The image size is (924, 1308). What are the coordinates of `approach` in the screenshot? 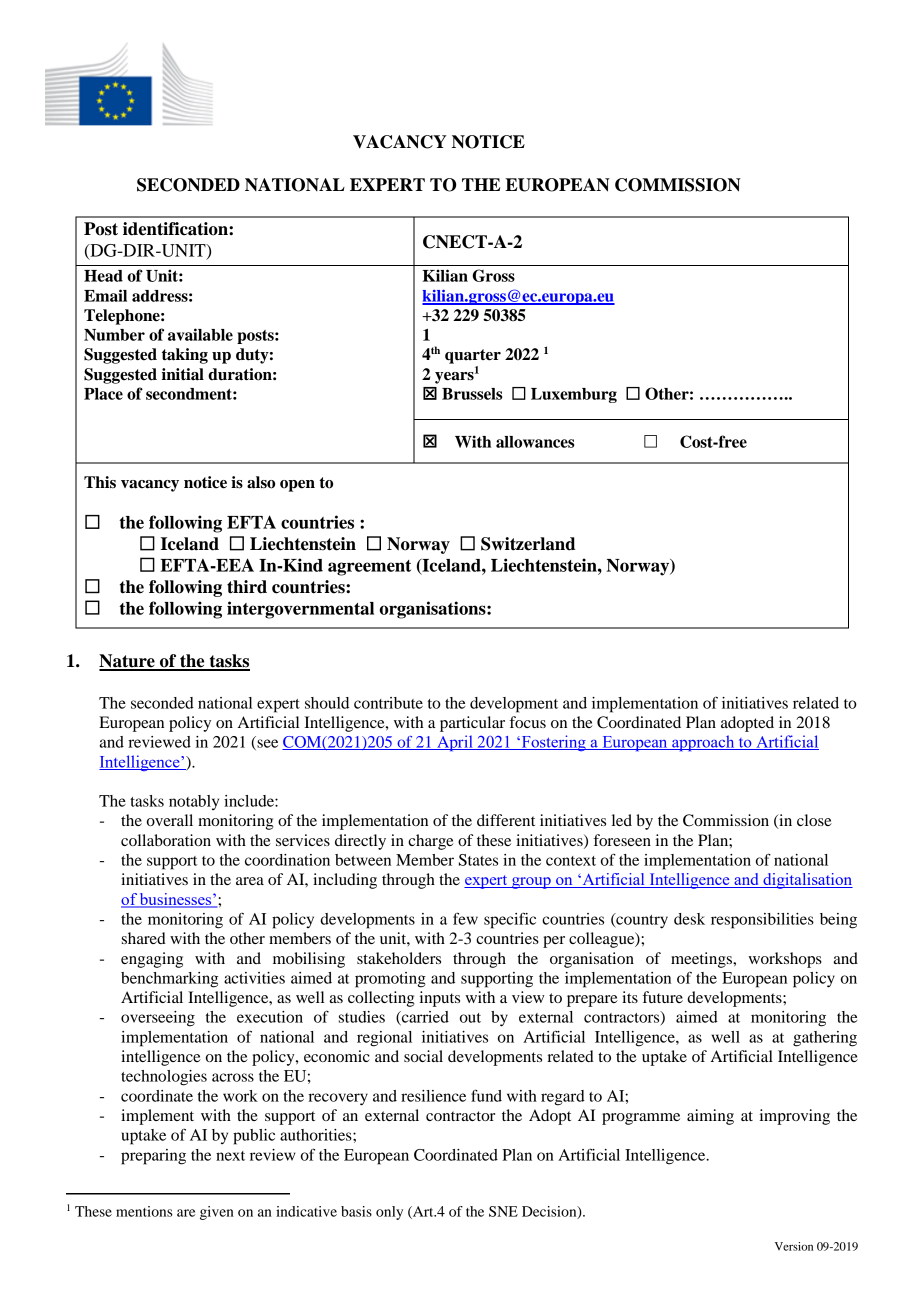 It's located at (703, 743).
